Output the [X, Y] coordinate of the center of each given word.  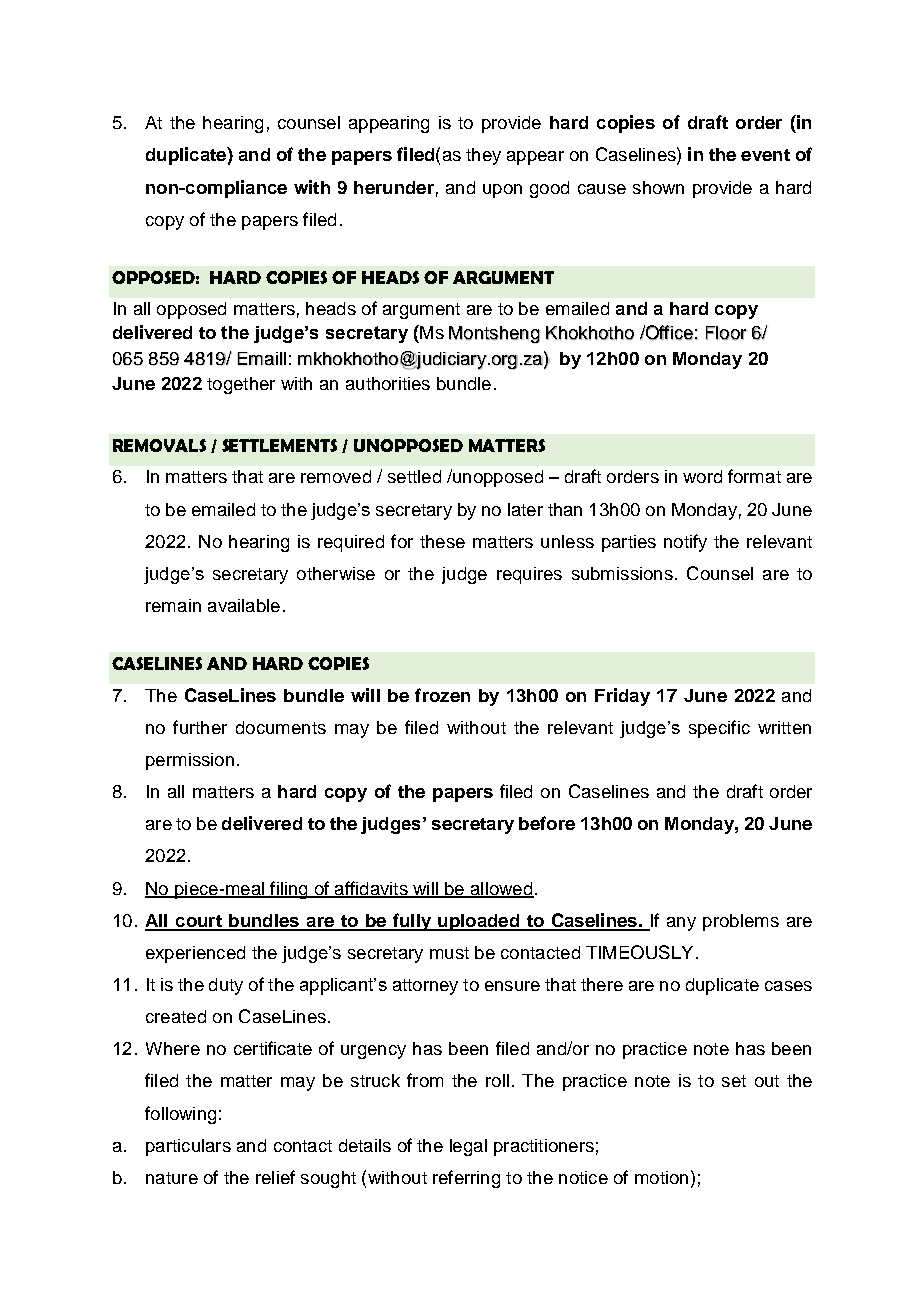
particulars [188, 1147]
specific [719, 729]
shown [658, 187]
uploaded [478, 922]
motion [661, 1177]
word [702, 476]
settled [414, 476]
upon [502, 191]
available [244, 605]
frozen [442, 695]
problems [741, 922]
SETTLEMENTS [279, 445]
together [241, 385]
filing [289, 890]
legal [468, 1147]
